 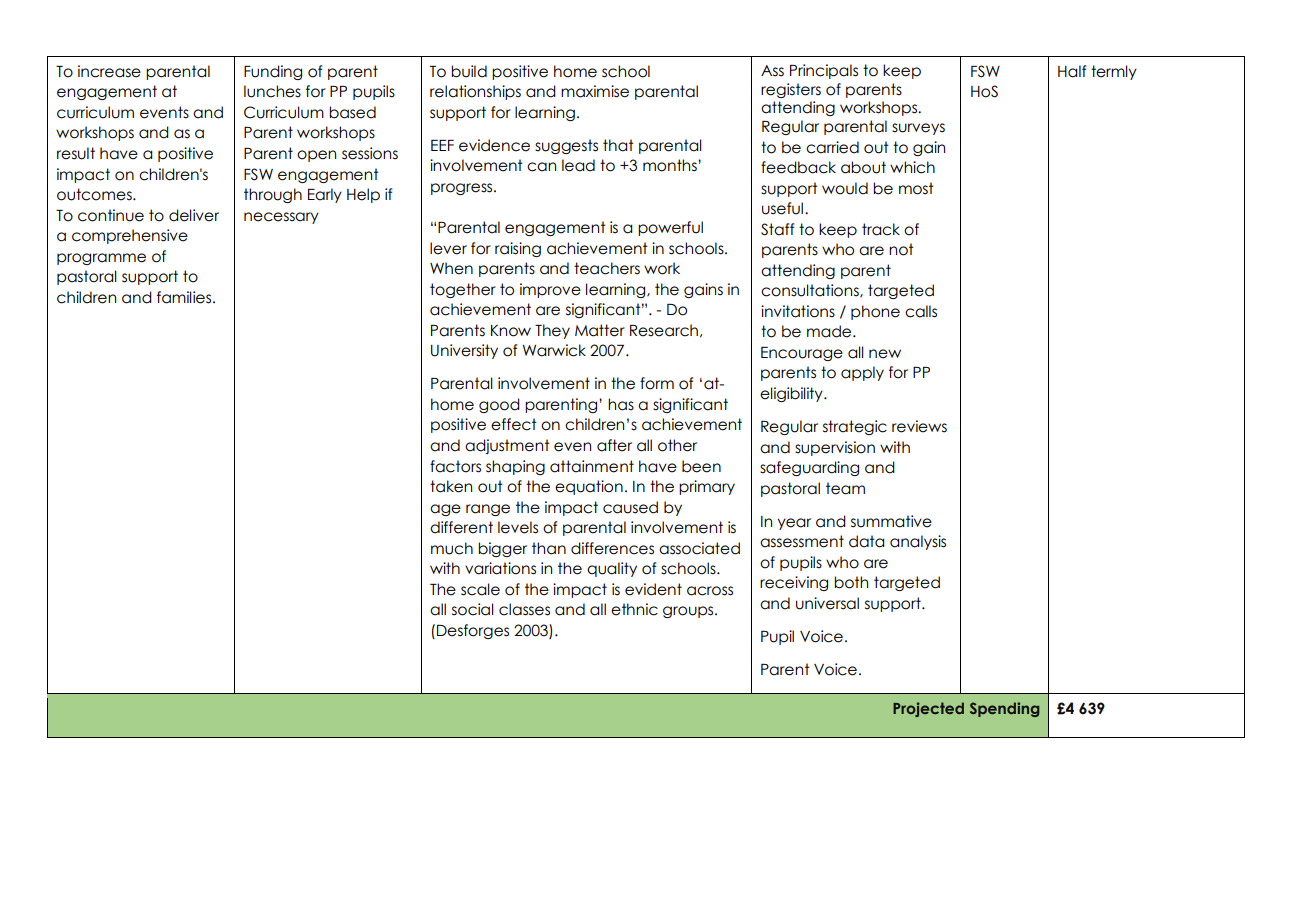 I want to click on maximise, so click(x=595, y=91).
